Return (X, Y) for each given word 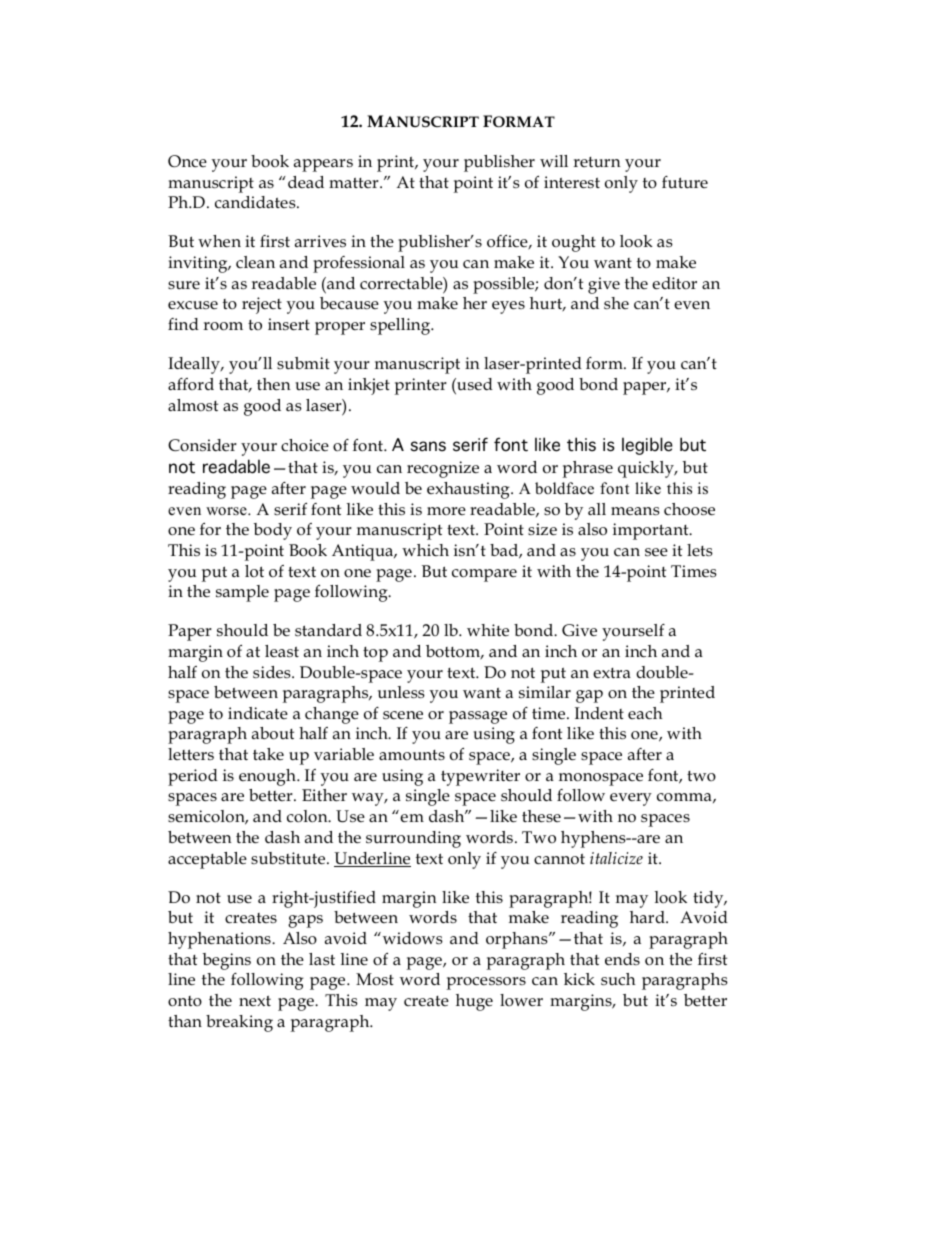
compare (484, 575)
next (255, 1001)
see (656, 552)
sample (242, 593)
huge (474, 1002)
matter (355, 183)
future (685, 182)
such (618, 979)
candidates (256, 202)
